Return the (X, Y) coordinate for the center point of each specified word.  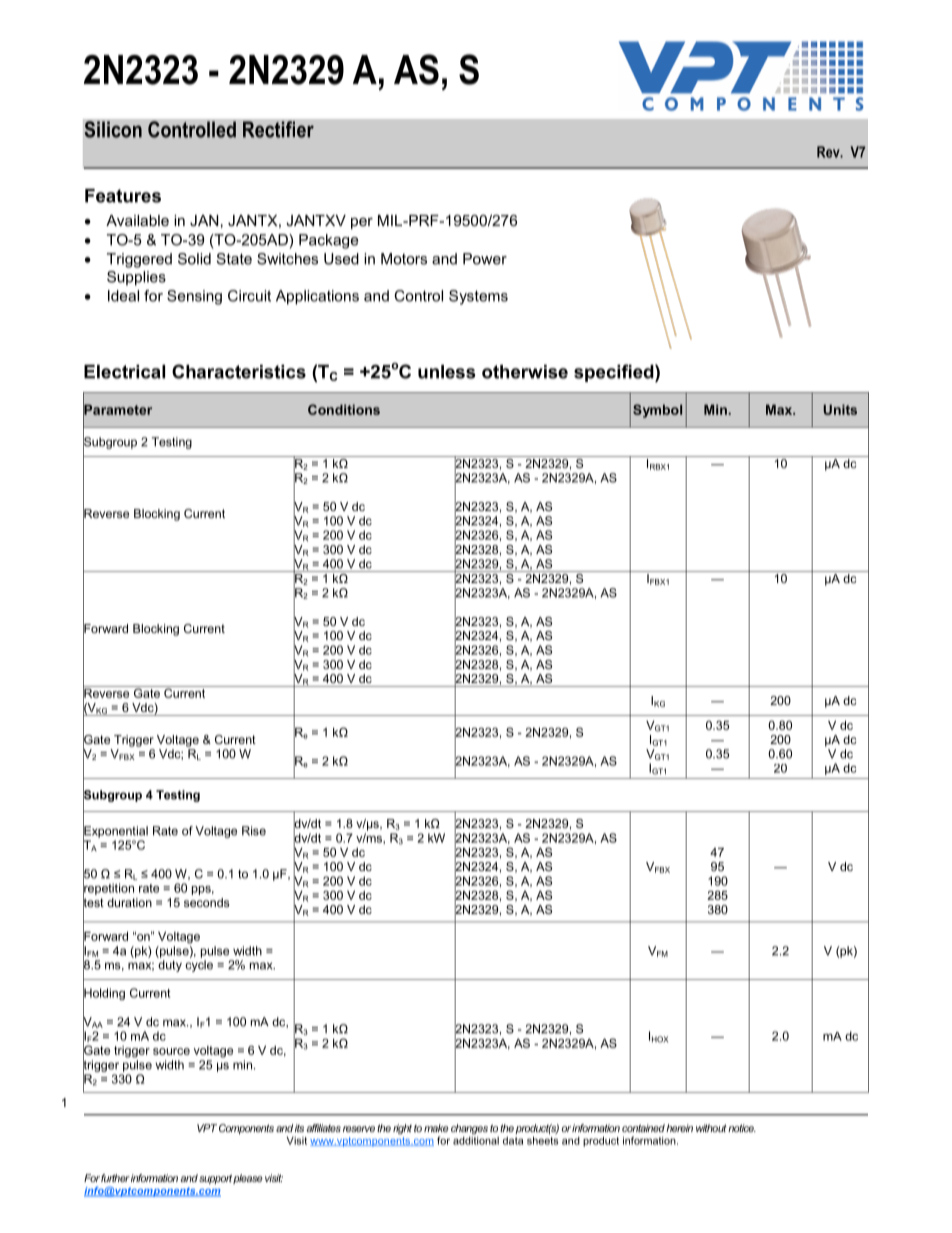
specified (615, 373)
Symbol (657, 411)
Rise (254, 831)
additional (476, 1140)
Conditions (344, 409)
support (215, 1179)
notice (742, 1128)
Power (485, 259)
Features (123, 196)
